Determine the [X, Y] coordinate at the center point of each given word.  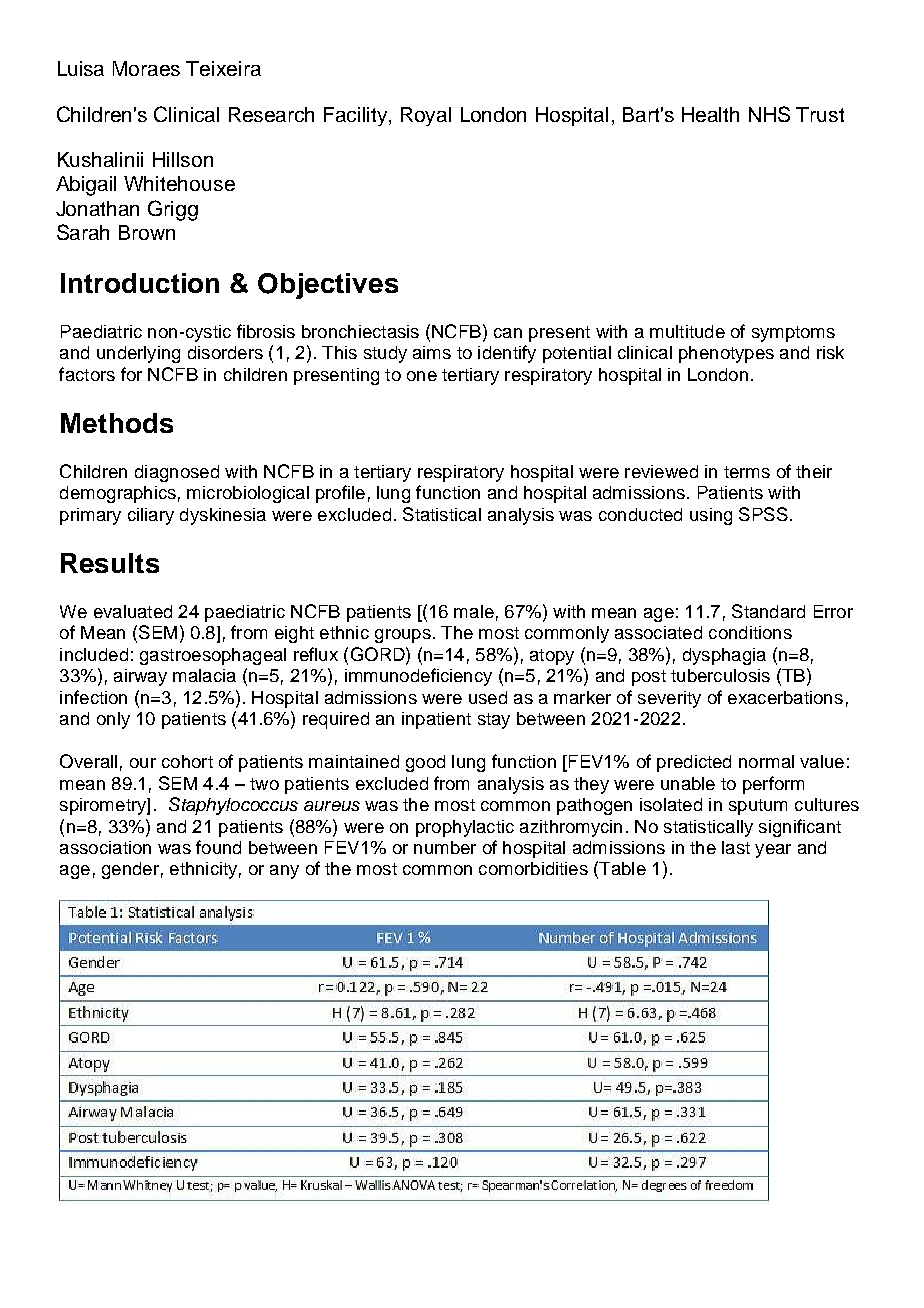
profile [340, 494]
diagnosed [177, 473]
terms [747, 472]
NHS [769, 114]
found [218, 847]
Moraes [146, 68]
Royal [426, 116]
